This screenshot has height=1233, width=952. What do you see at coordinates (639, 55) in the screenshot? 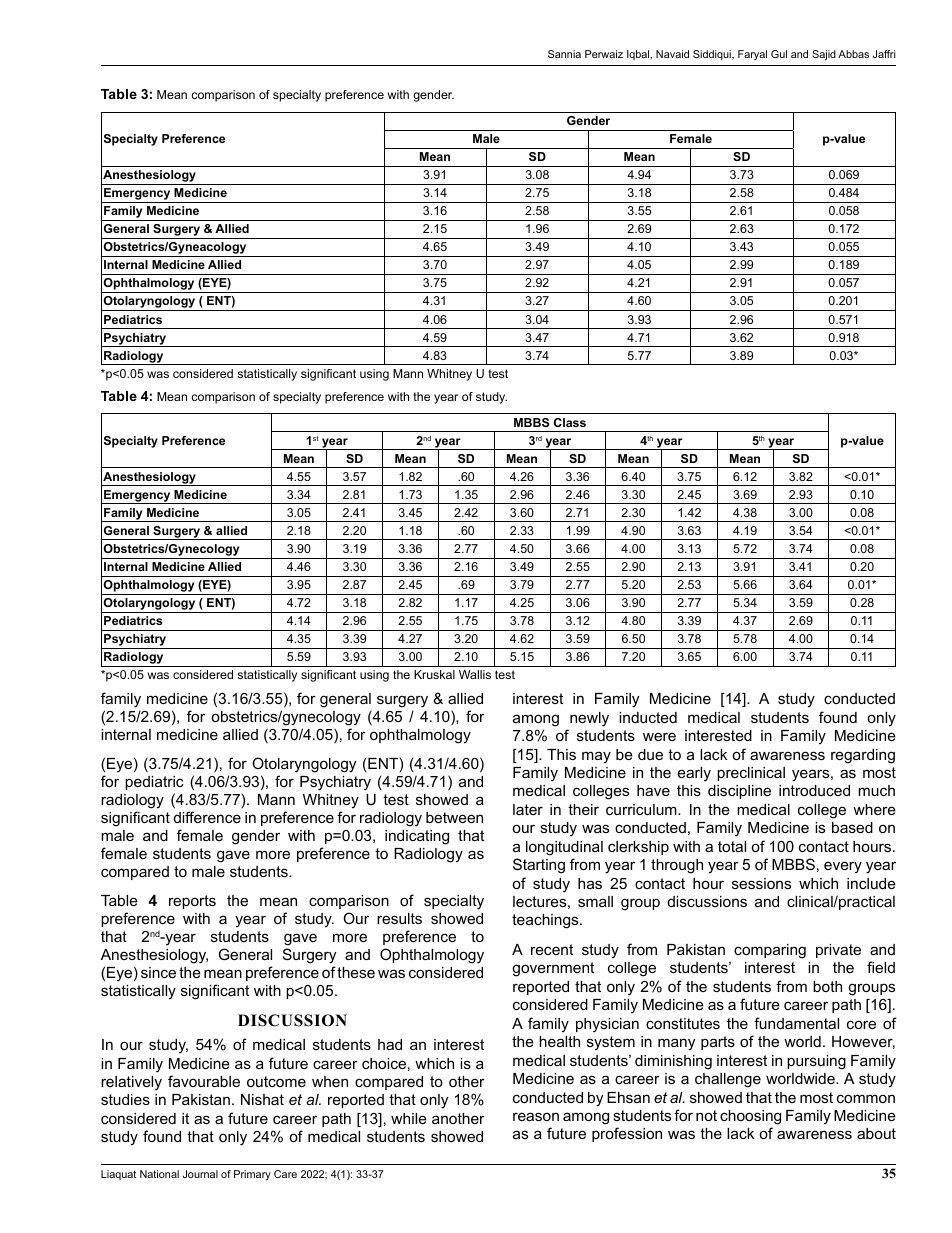
I see `Iqbal` at bounding box center [639, 55].
